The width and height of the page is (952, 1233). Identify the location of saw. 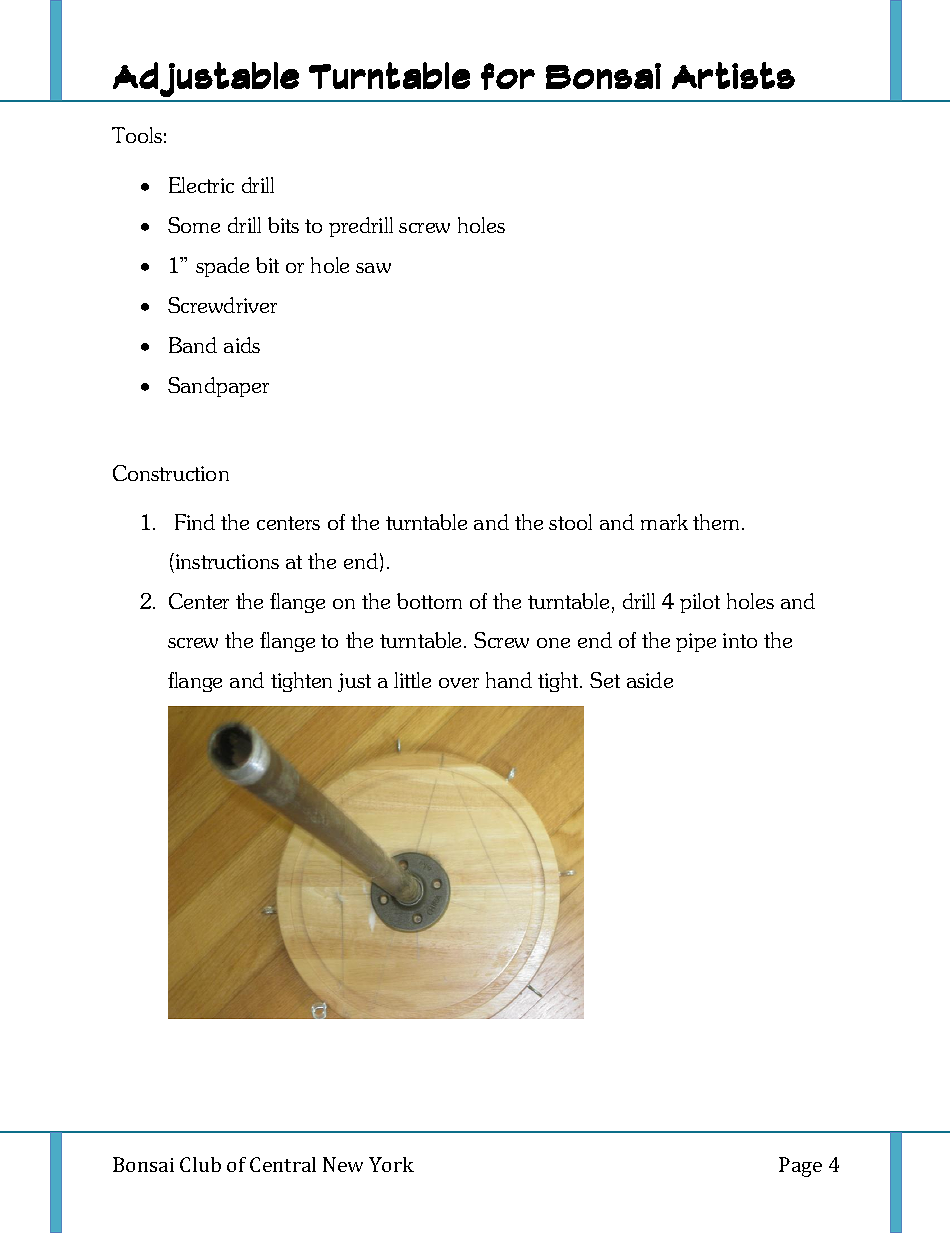
(373, 268).
